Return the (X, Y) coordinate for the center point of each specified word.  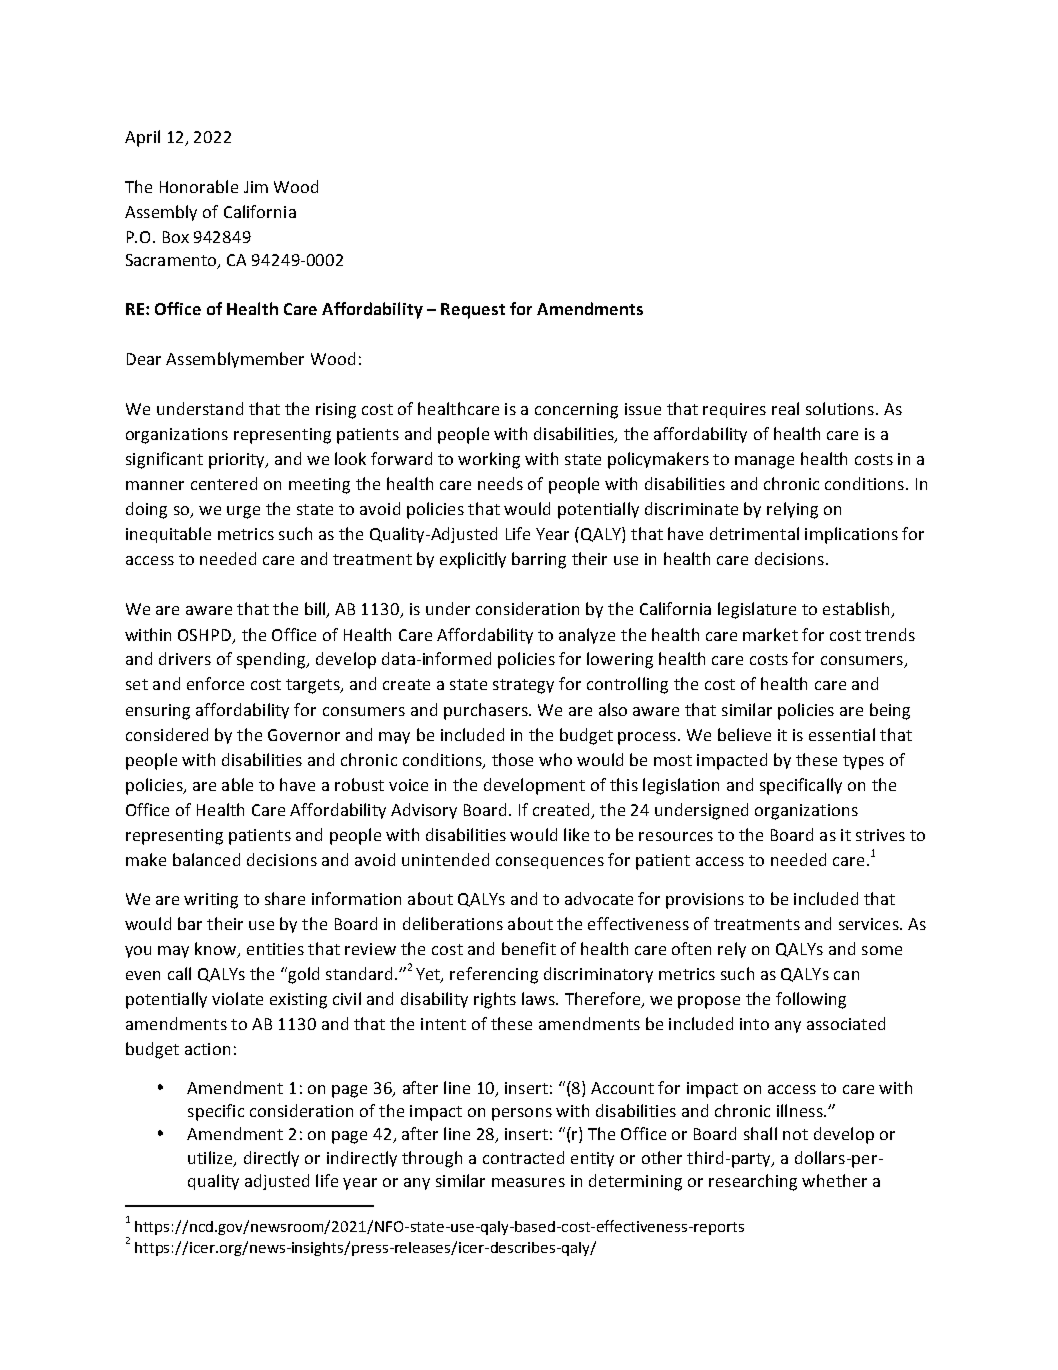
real (785, 408)
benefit (529, 948)
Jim (256, 187)
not (795, 1134)
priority (238, 461)
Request (473, 311)
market (770, 634)
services (870, 924)
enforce (215, 683)
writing (211, 901)
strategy (523, 686)
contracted (523, 1157)
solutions (840, 408)
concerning (576, 411)
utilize (211, 1158)
